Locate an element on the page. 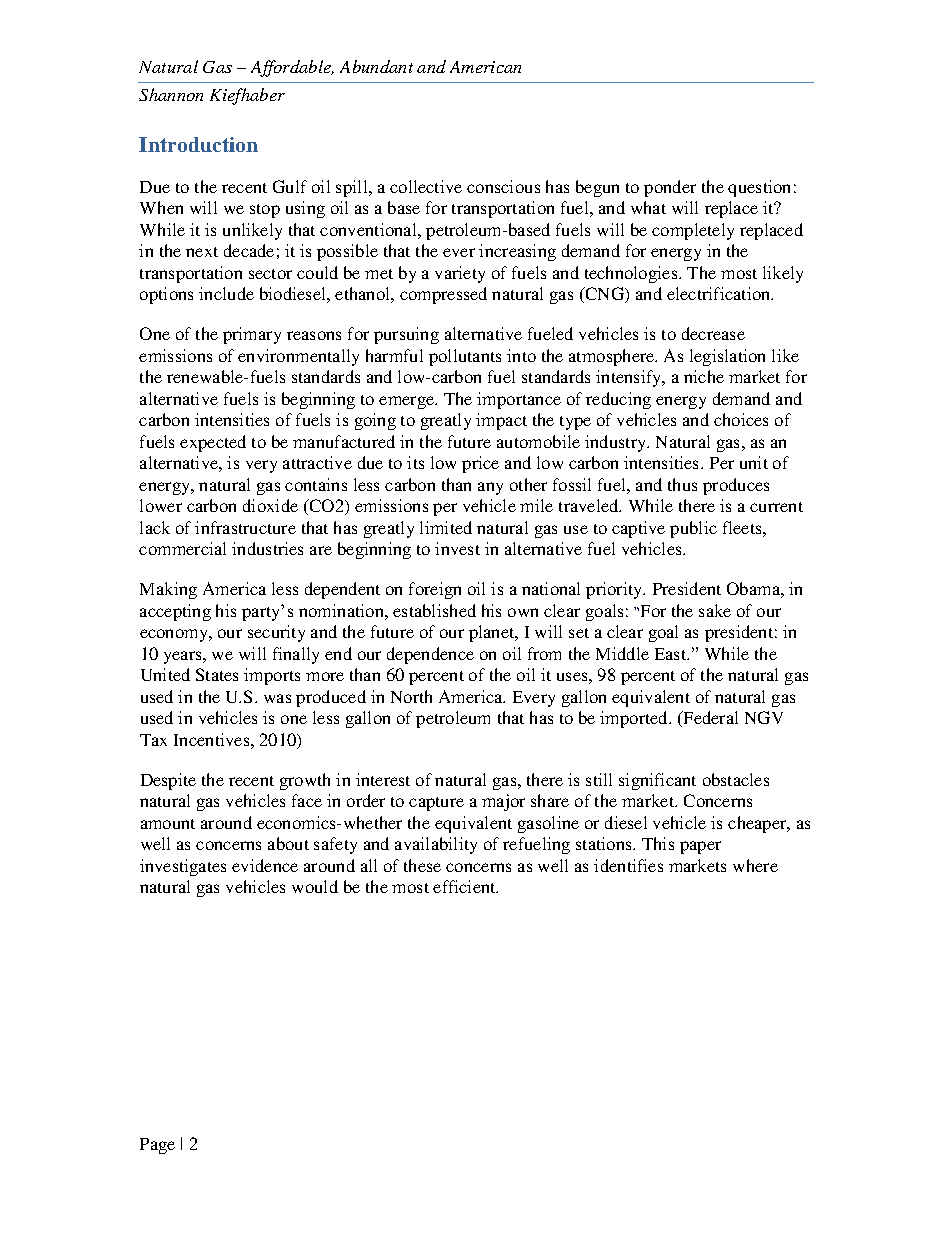  Abundant is located at coordinates (376, 66).
